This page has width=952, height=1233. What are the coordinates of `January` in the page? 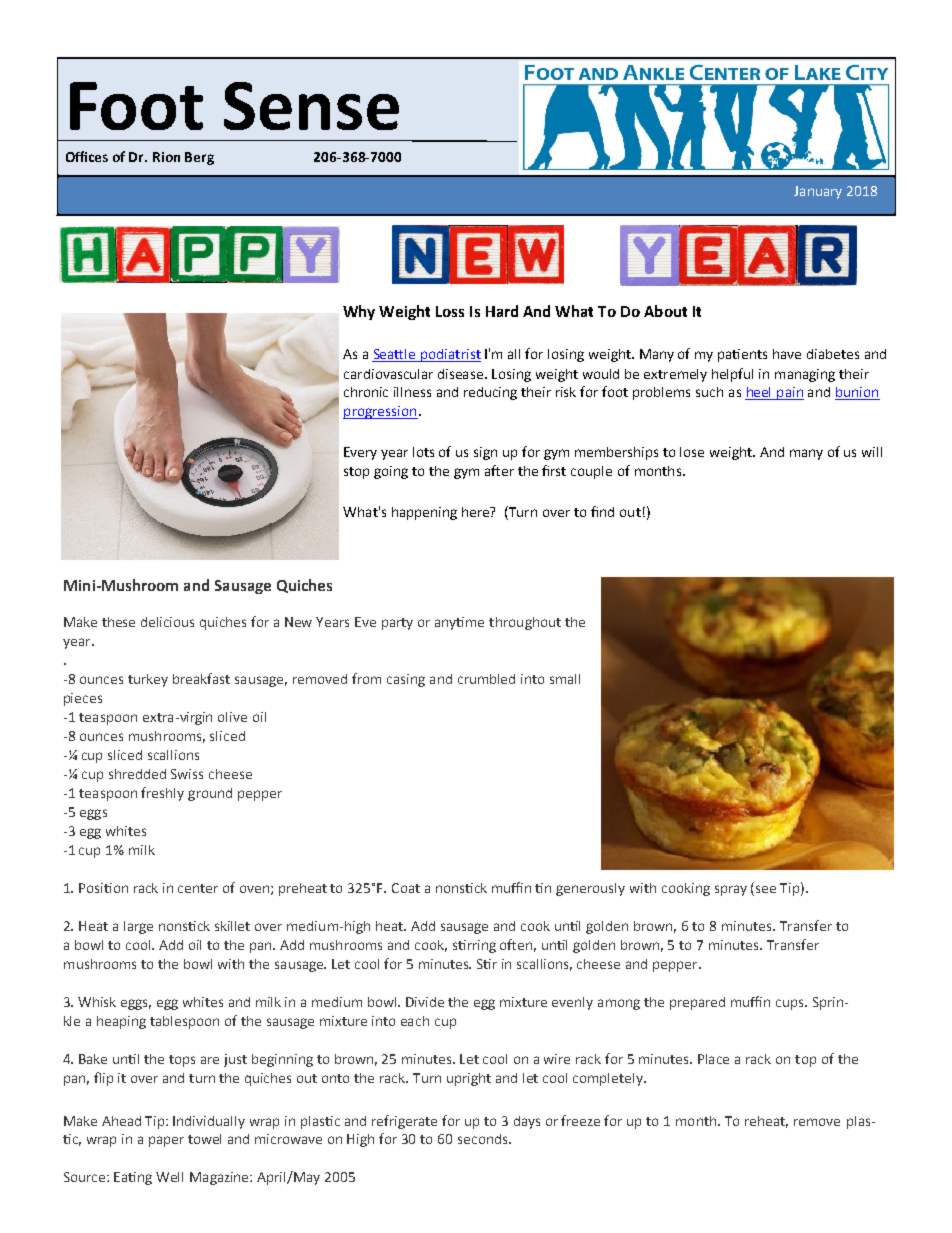 It's located at (818, 192).
